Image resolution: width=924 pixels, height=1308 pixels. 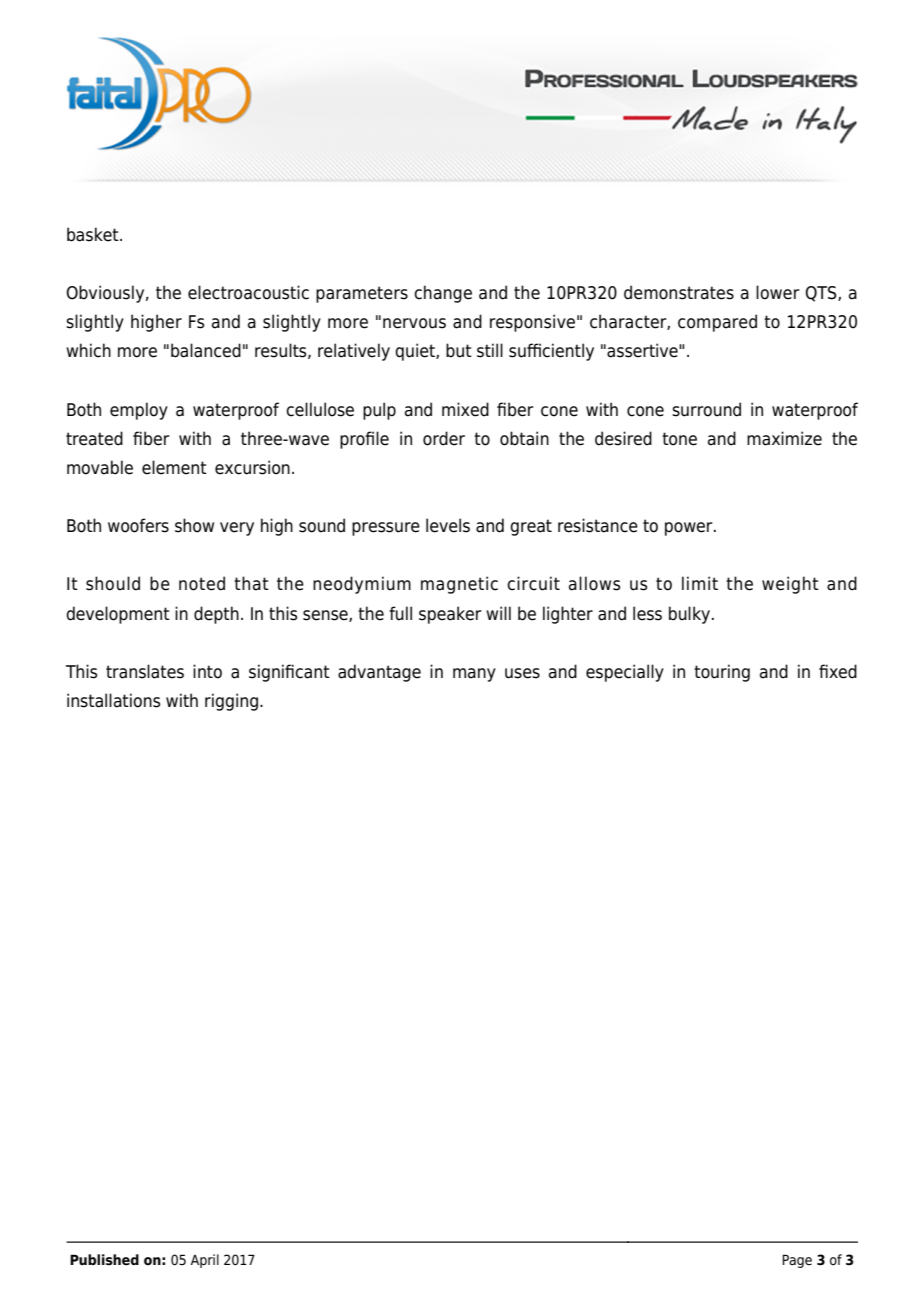 I want to click on April, so click(x=204, y=1261).
